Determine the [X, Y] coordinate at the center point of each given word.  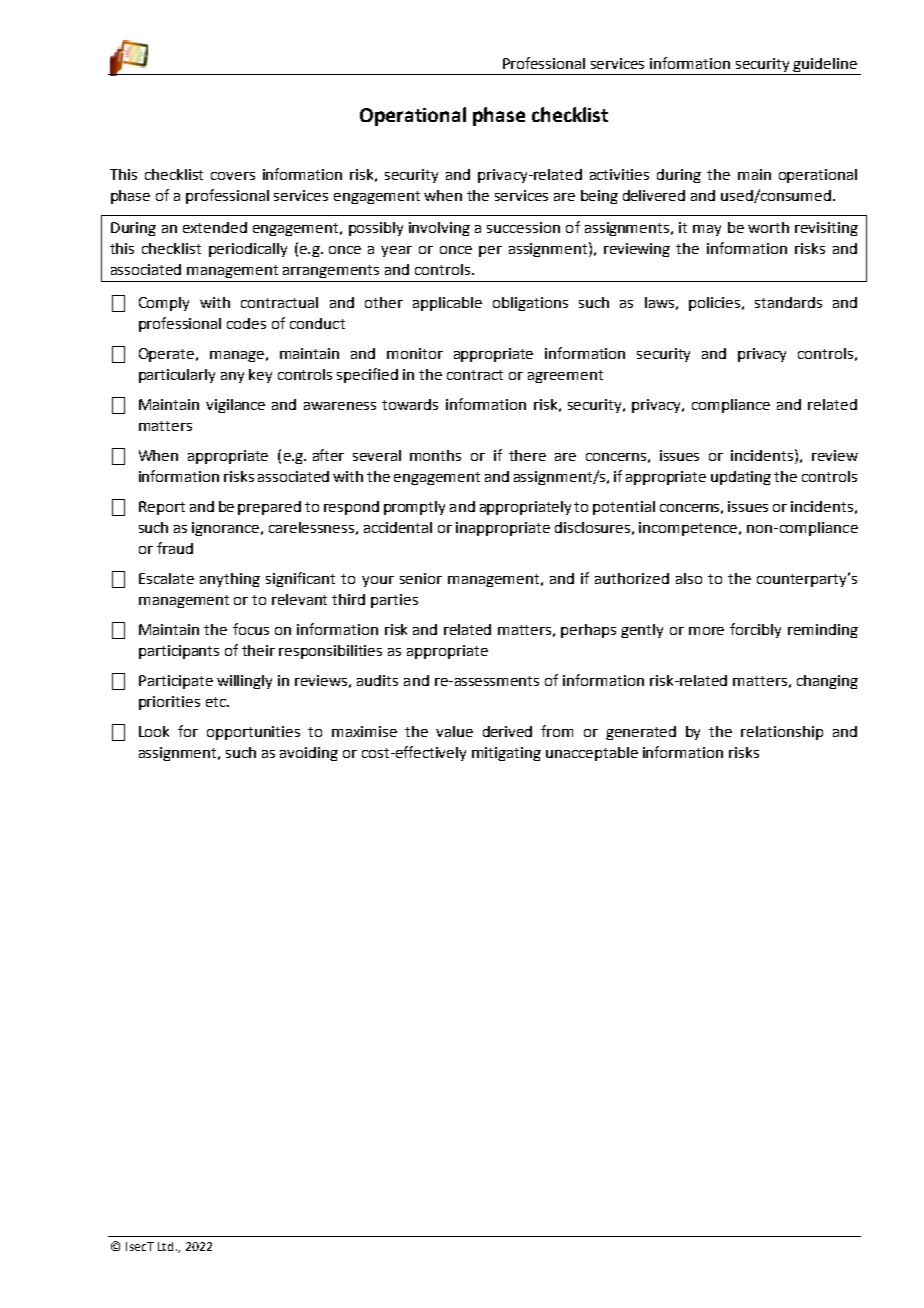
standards [788, 302]
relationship [782, 733]
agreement [565, 376]
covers [233, 176]
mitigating [506, 754]
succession [523, 227]
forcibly [755, 630]
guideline [825, 65]
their [258, 650]
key [260, 376]
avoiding [309, 754]
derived [507, 731]
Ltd [165, 1246]
